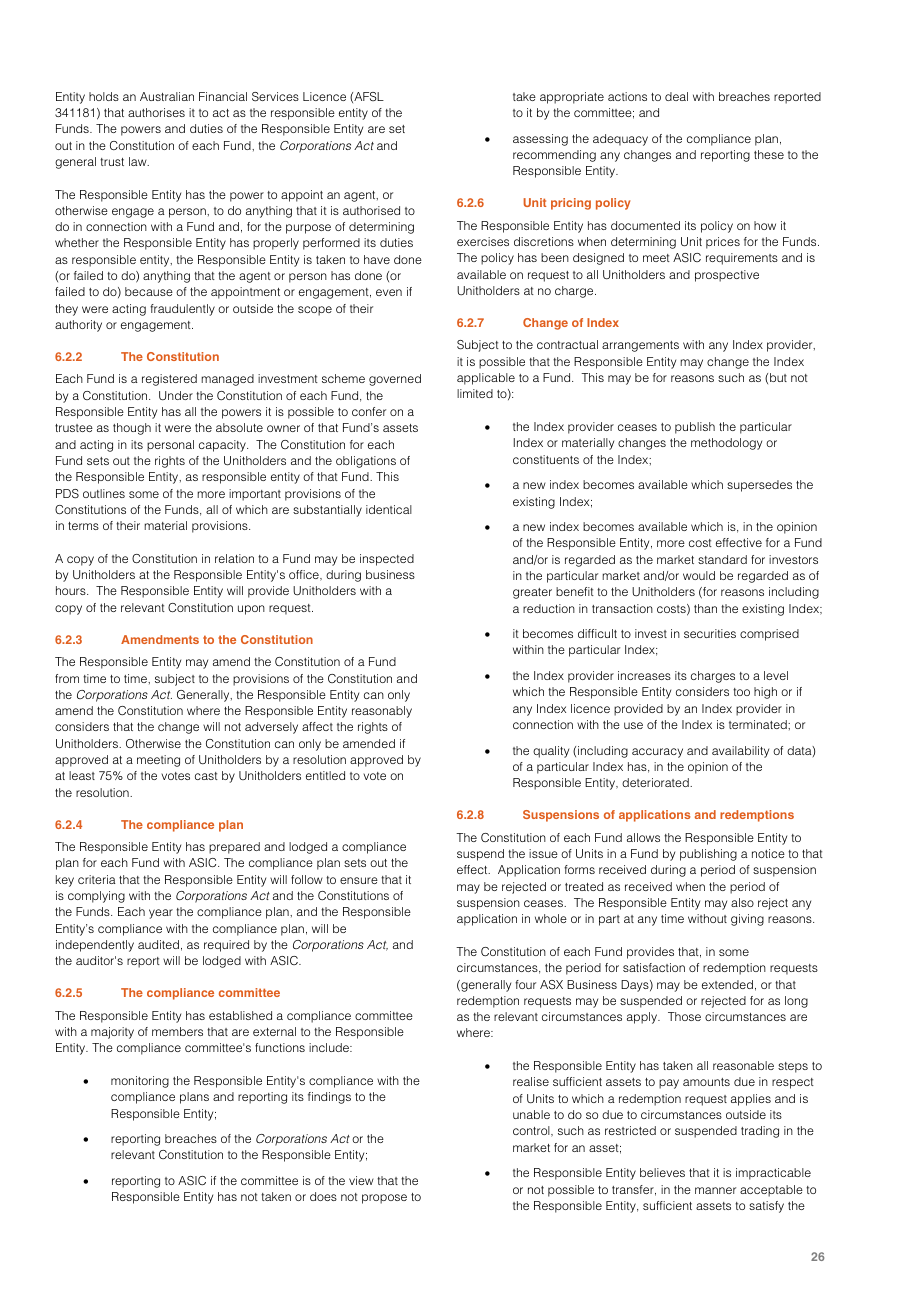  What do you see at coordinates (139, 161) in the page?
I see `law` at bounding box center [139, 161].
